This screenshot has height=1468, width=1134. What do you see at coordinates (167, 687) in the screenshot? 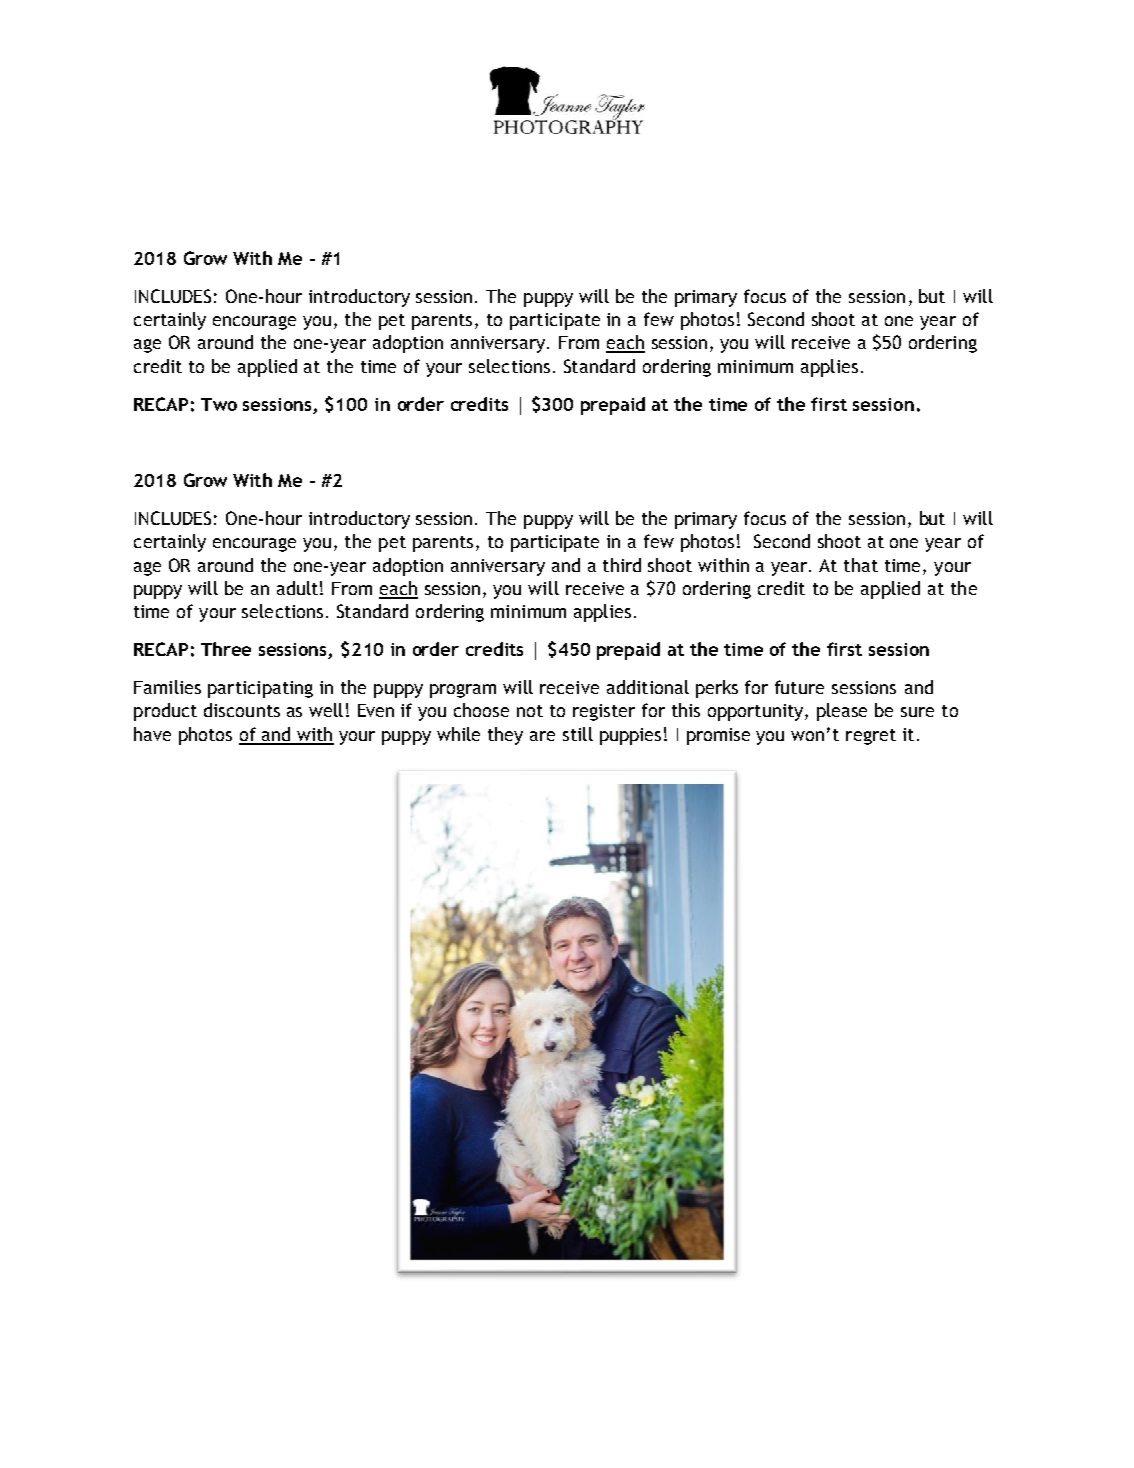
I see `Families` at bounding box center [167, 687].
